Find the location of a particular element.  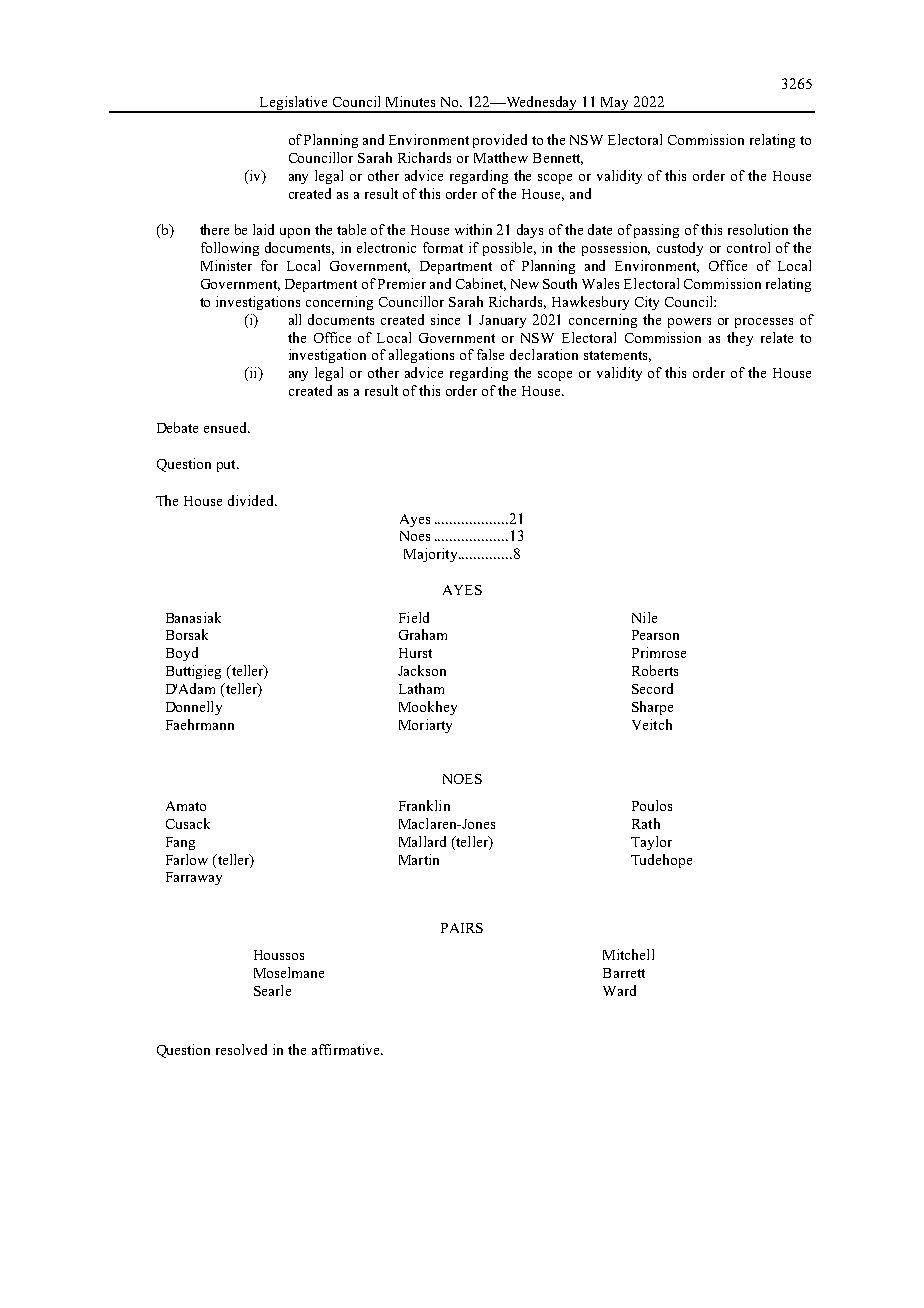

false is located at coordinates (490, 354).
